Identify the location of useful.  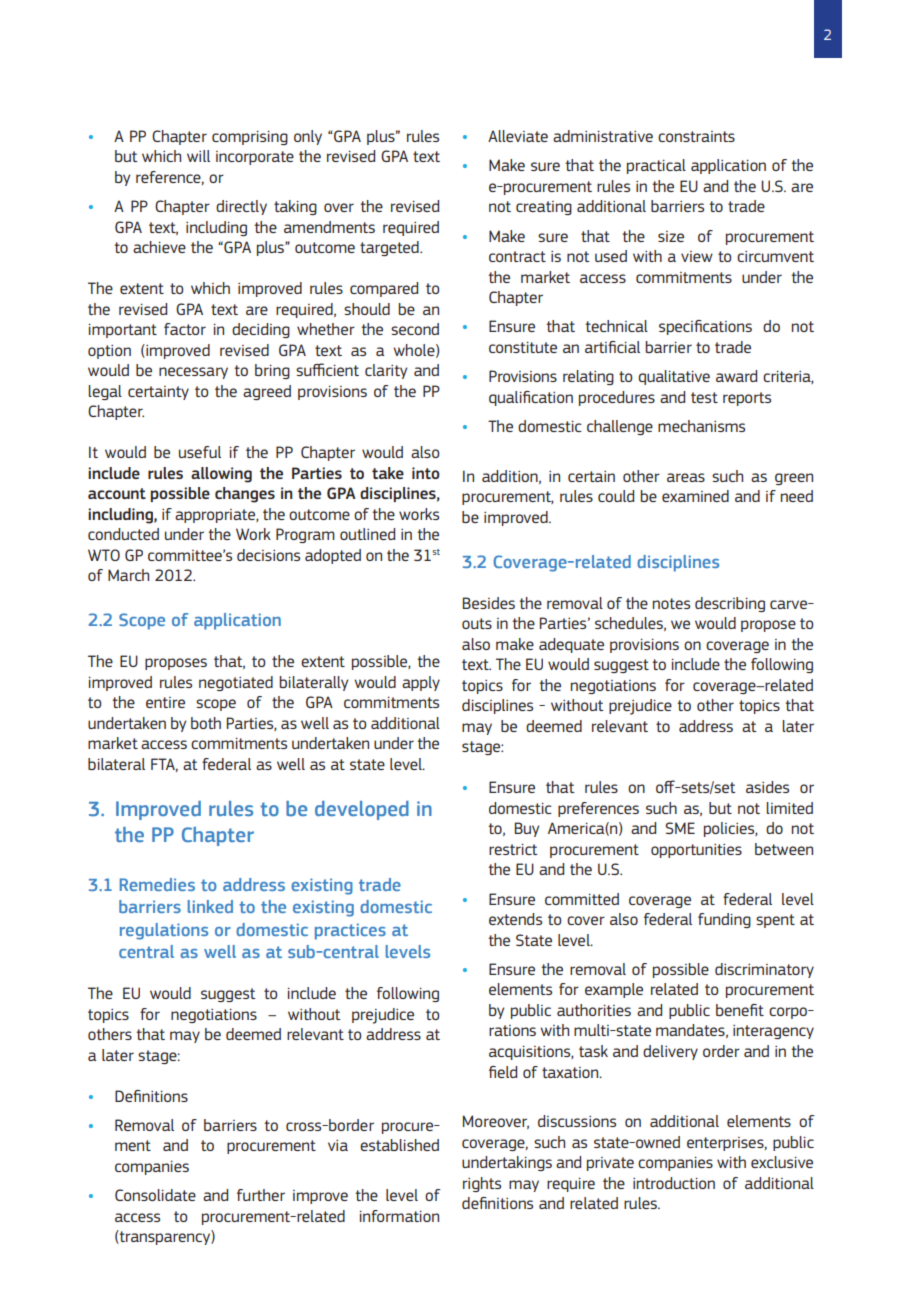
(200, 452).
